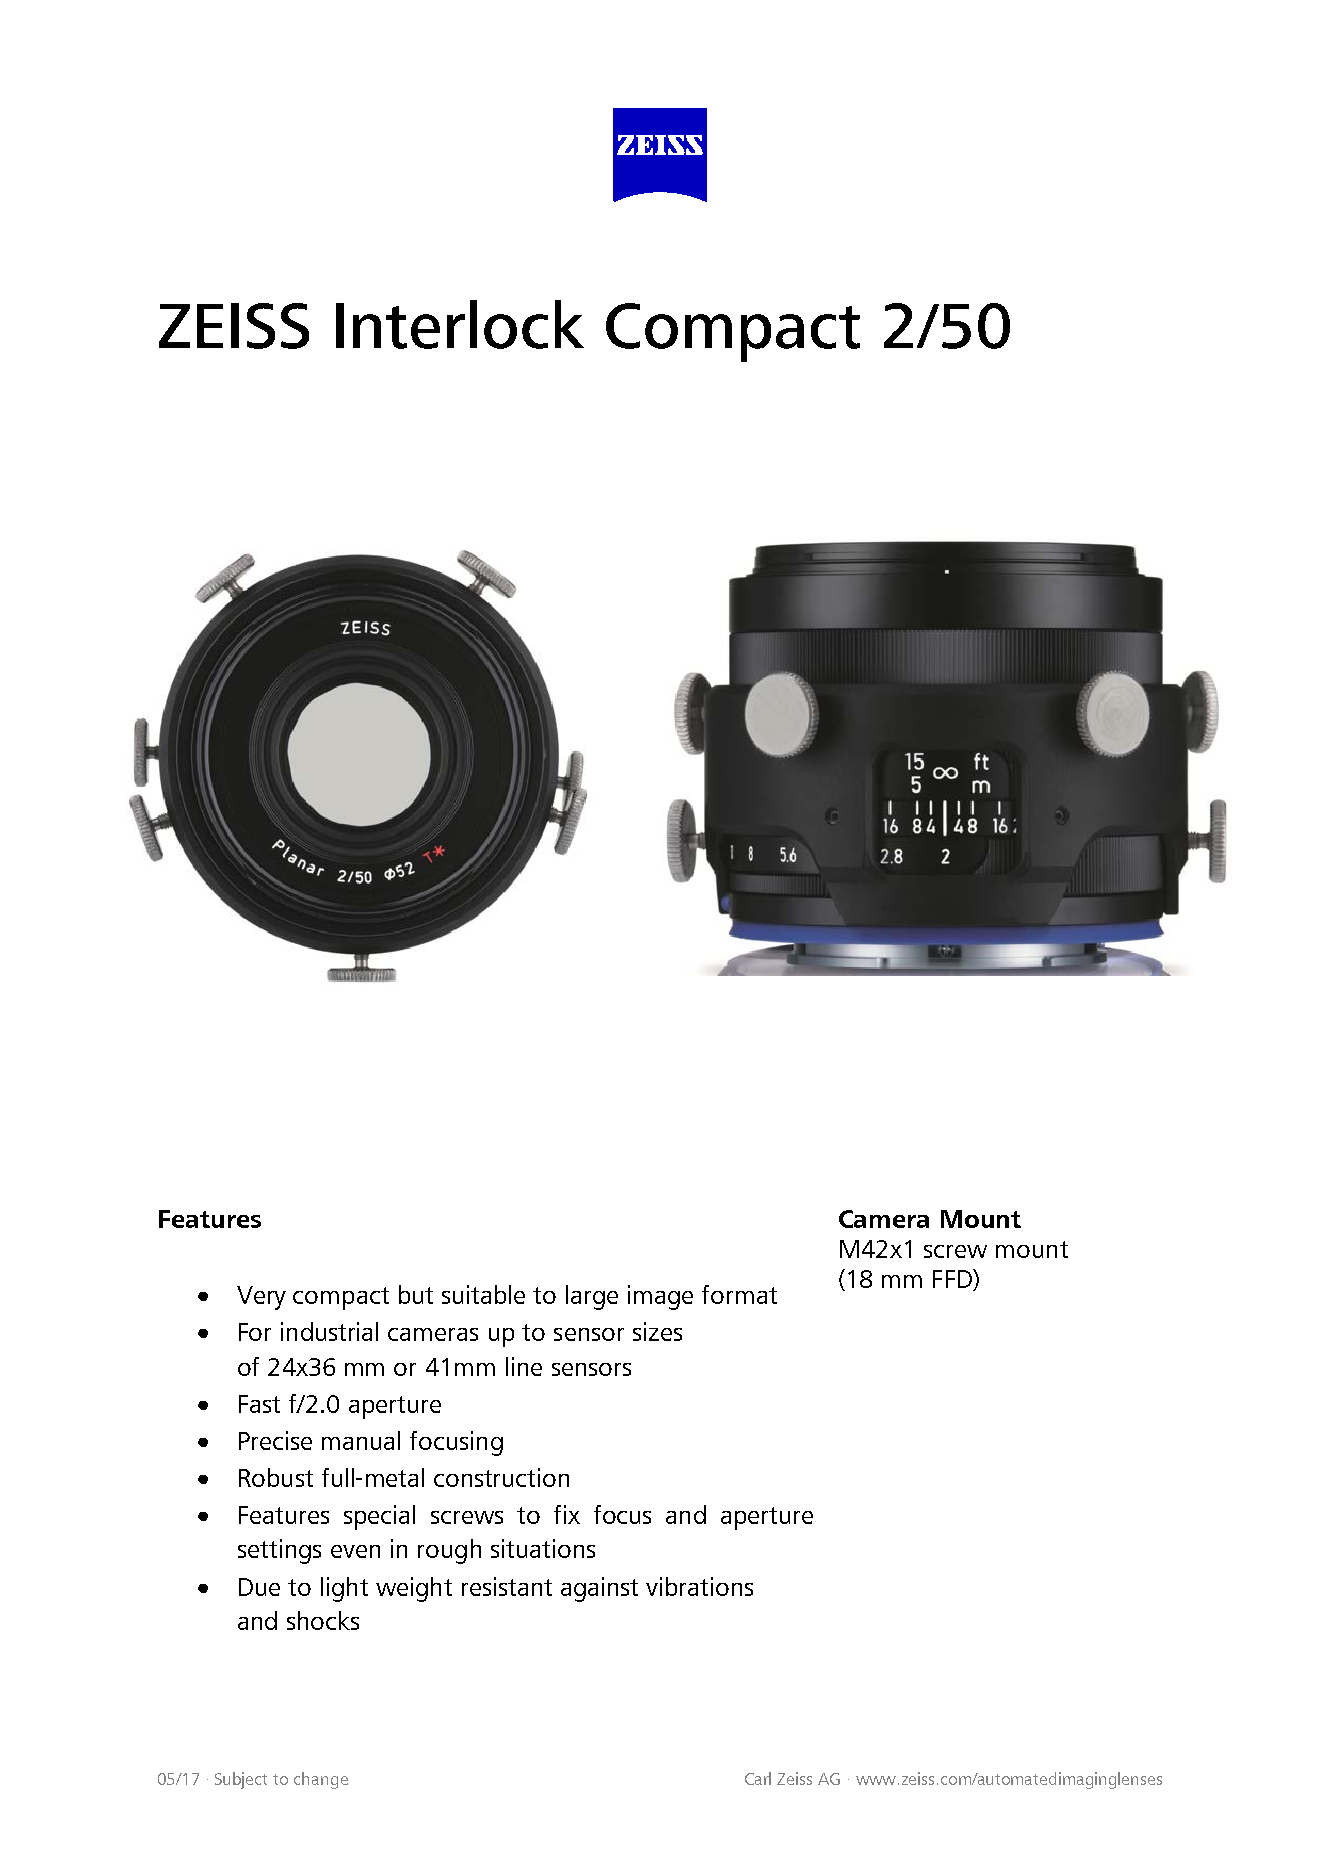  Describe the element at coordinates (321, 1780) in the page. I see `change` at that location.
